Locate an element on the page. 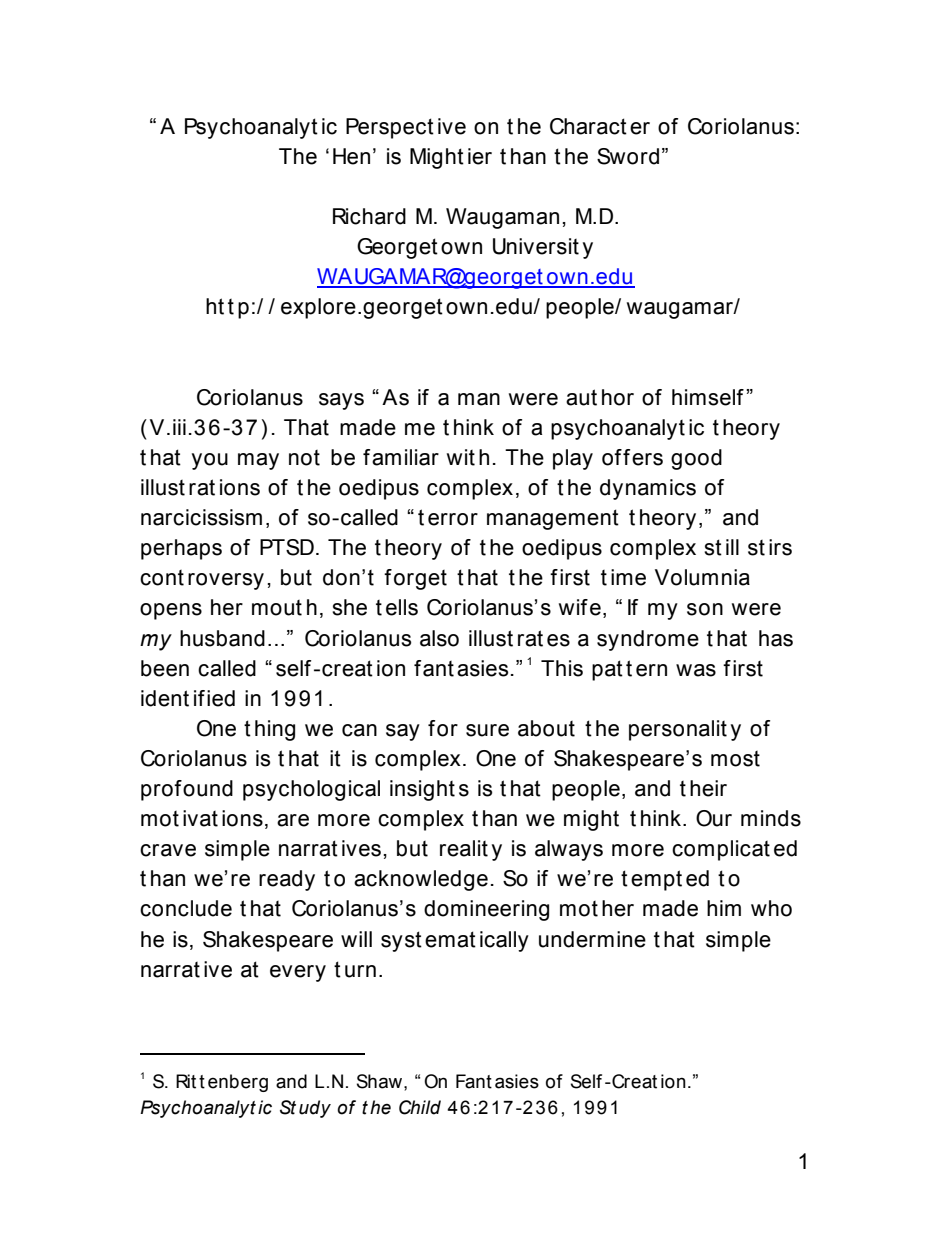 This document has width=952, height=1233. Sword is located at coordinates (628, 156).
